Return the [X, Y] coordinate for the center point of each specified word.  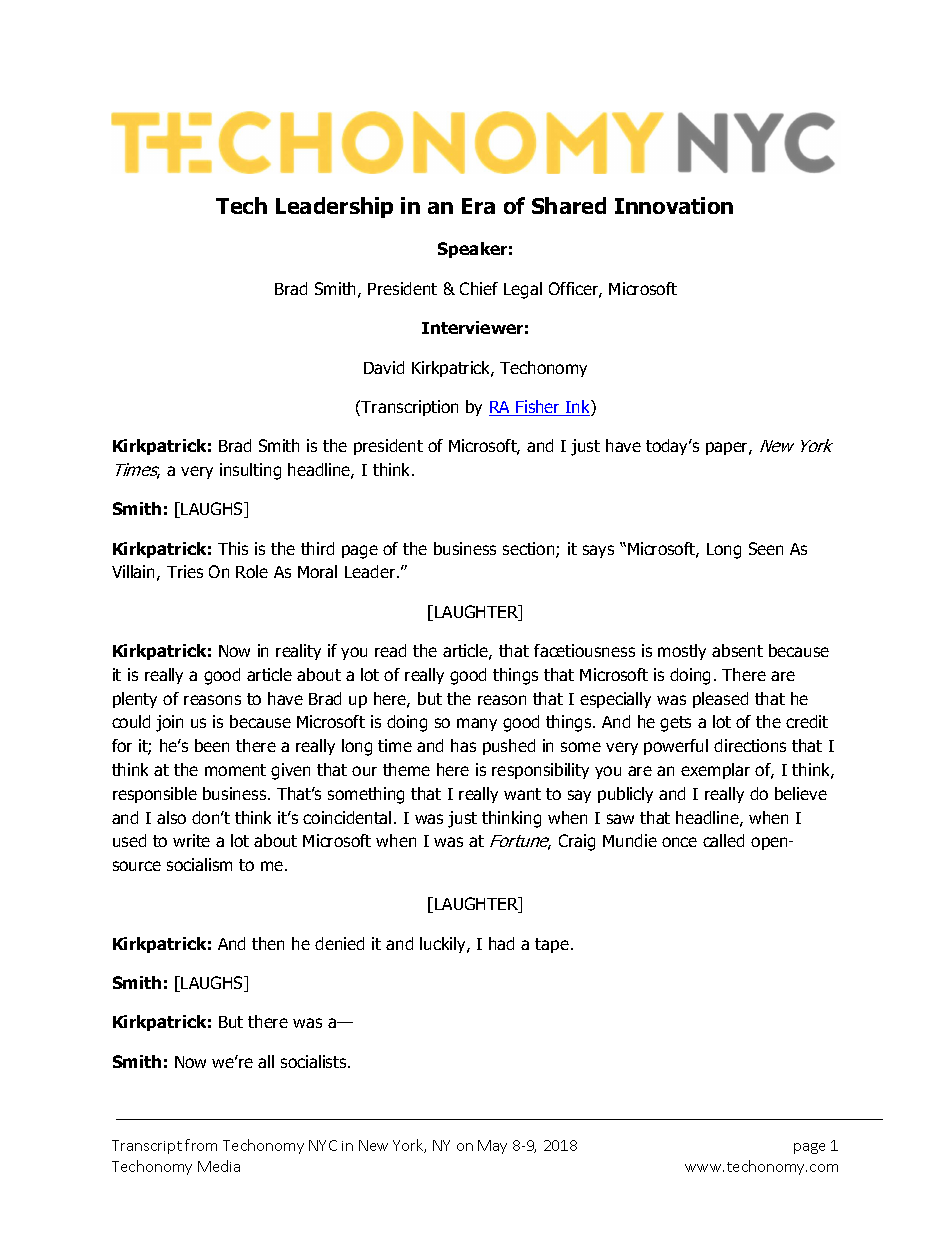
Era [478, 206]
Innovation [674, 205]
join [169, 723]
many [477, 724]
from [201, 1145]
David [384, 367]
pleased [720, 700]
